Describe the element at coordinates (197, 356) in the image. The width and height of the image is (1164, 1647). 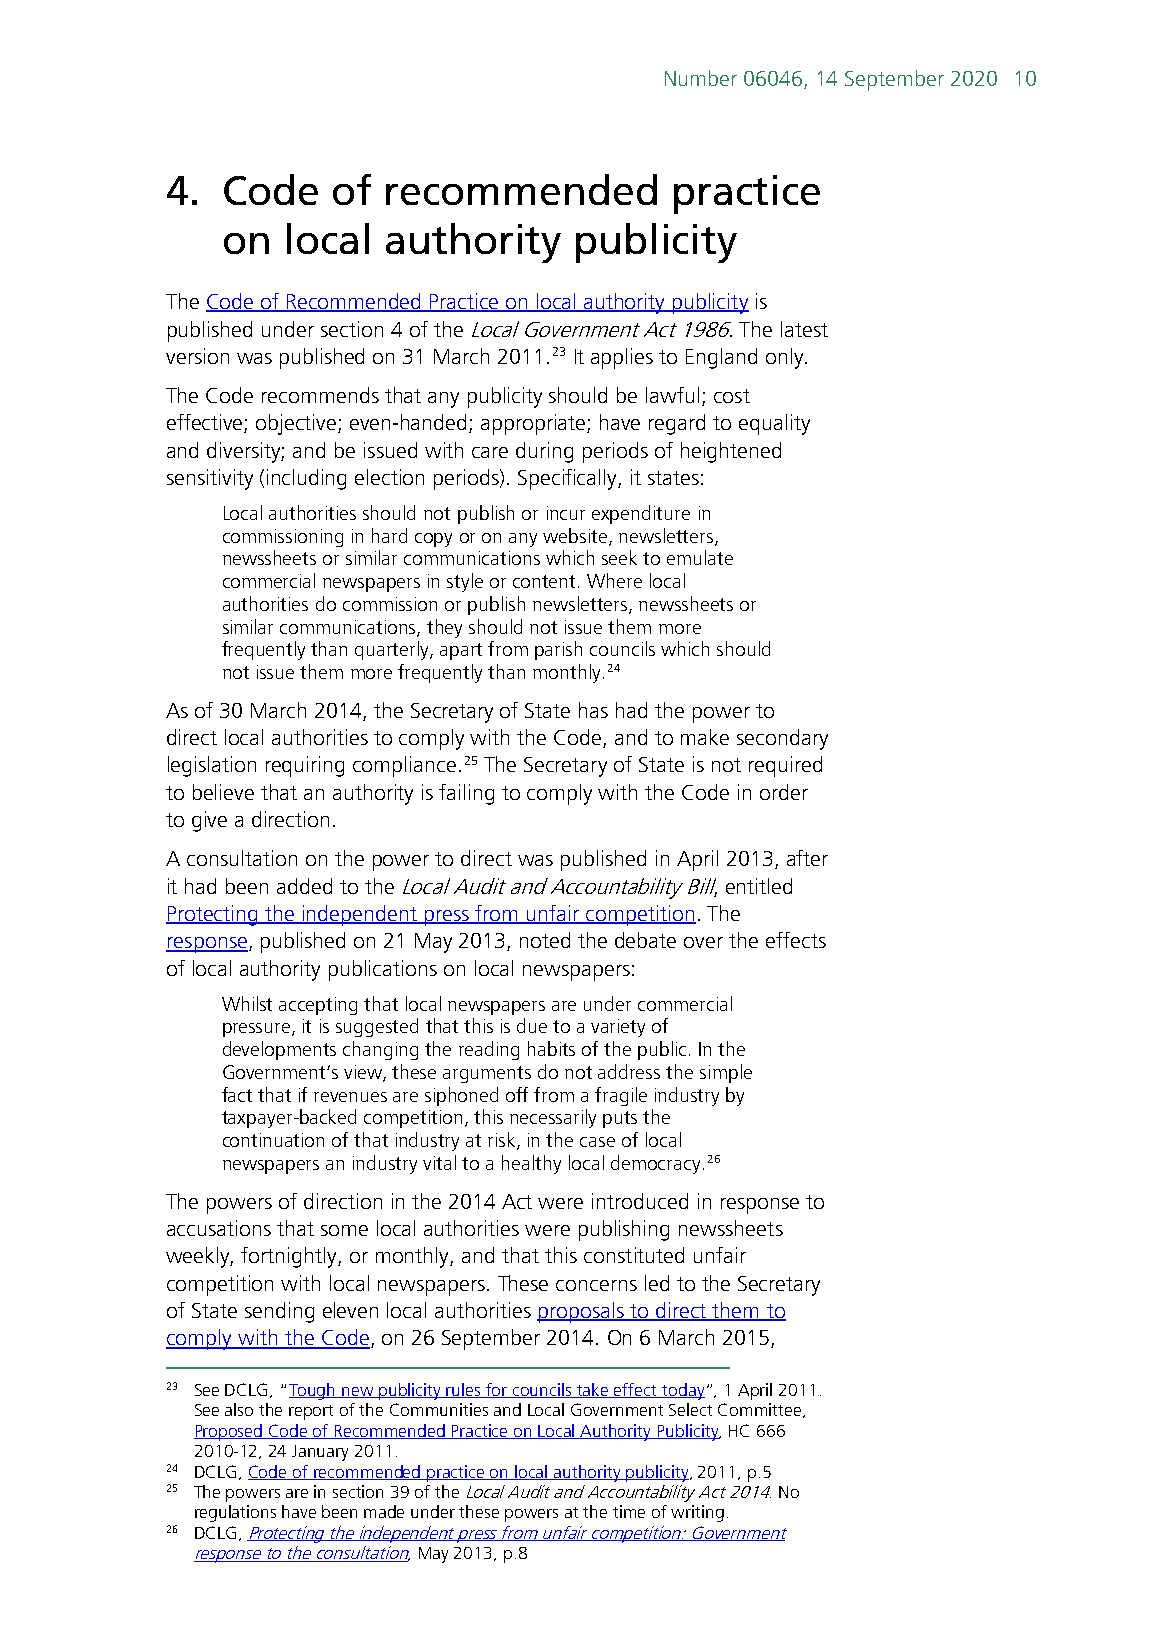
I see `version` at that location.
